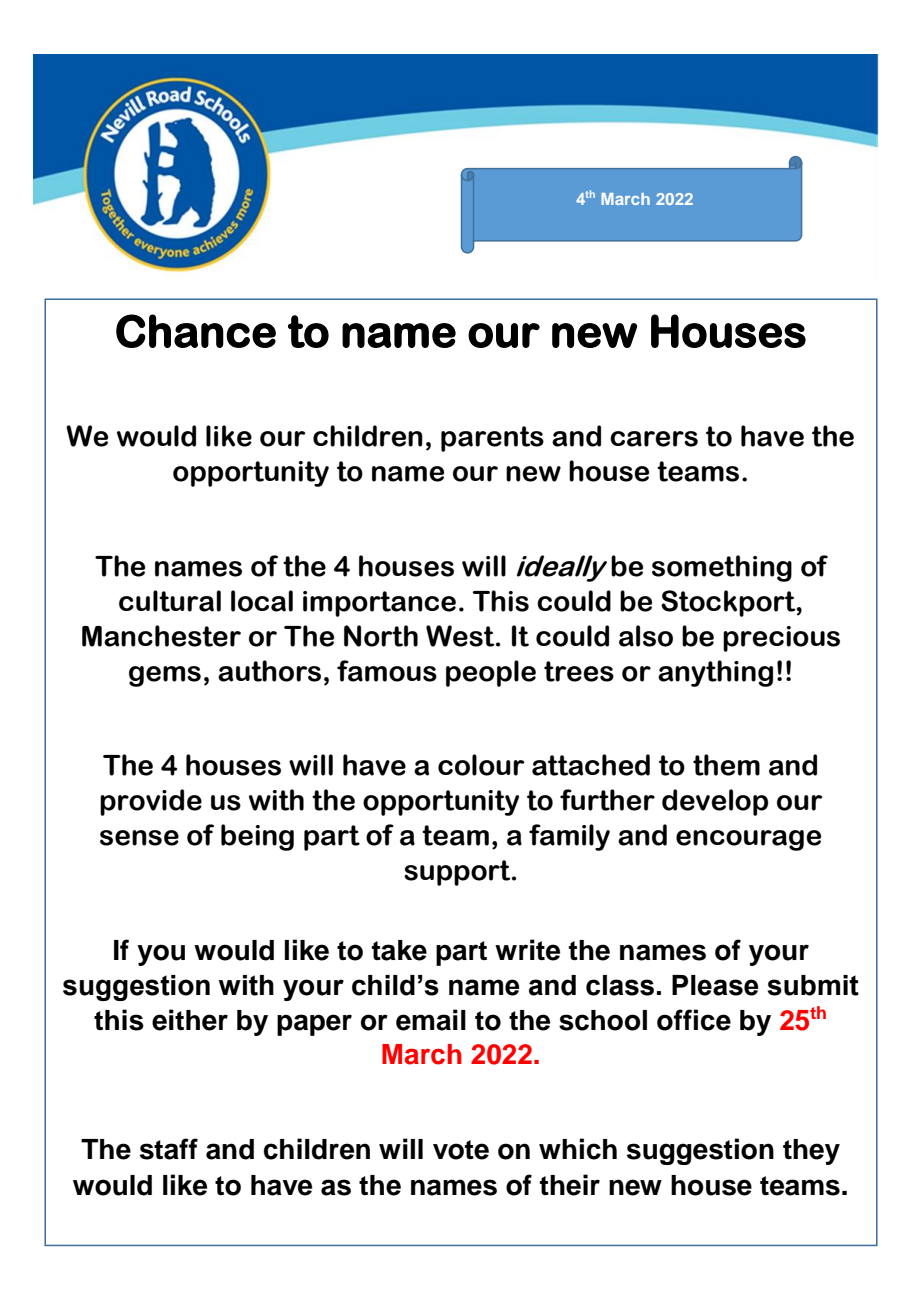  What do you see at coordinates (527, 950) in the document?
I see `write` at bounding box center [527, 950].
